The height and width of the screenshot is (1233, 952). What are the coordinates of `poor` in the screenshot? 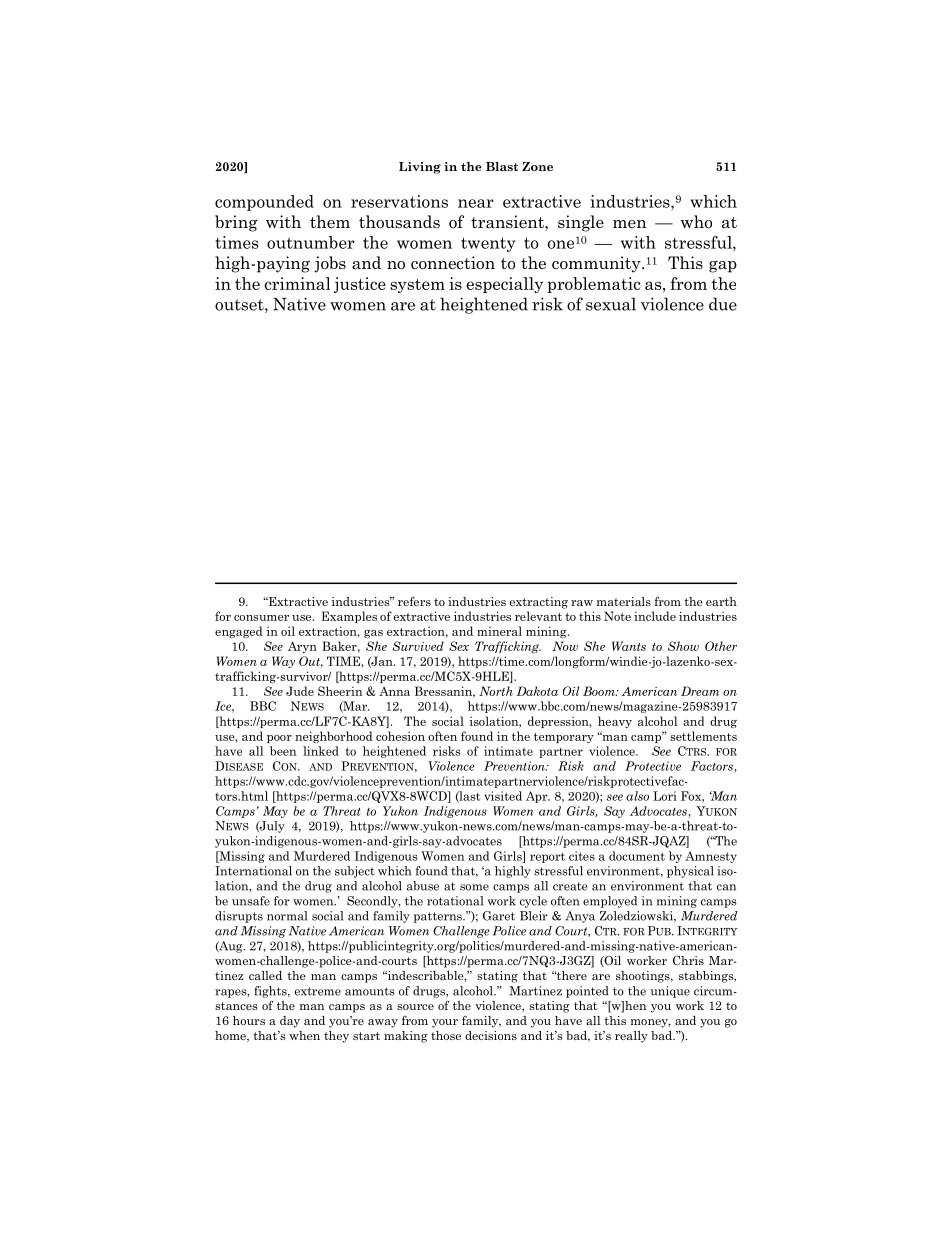 It's located at (279, 739).
